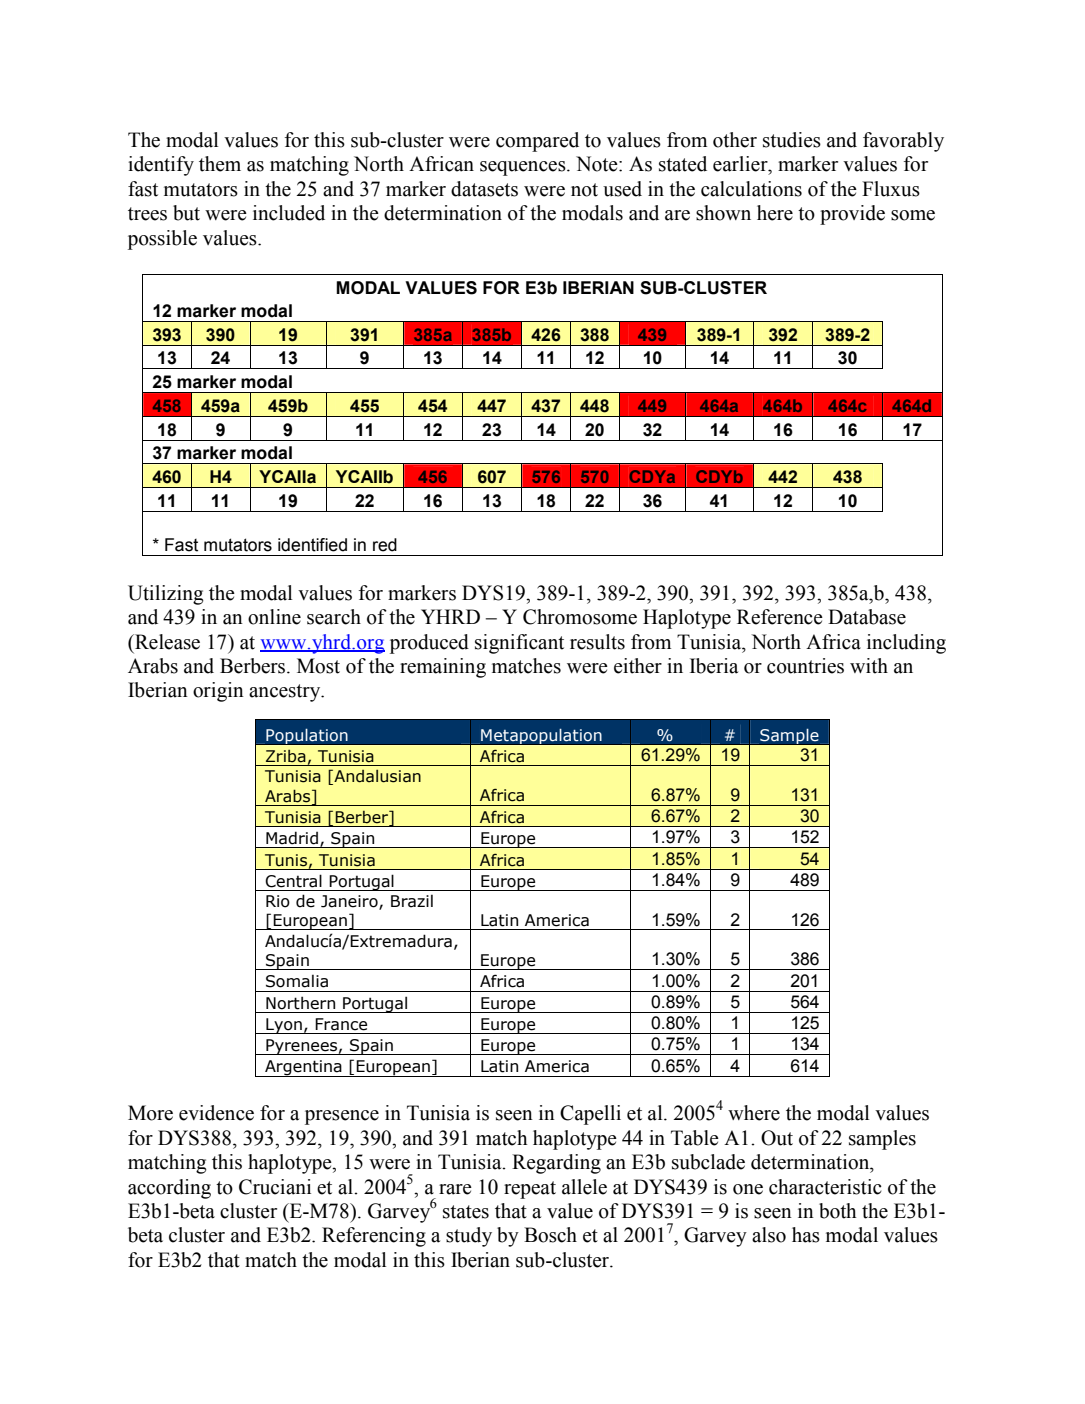 The width and height of the image is (1085, 1404). What do you see at coordinates (780, 617) in the image?
I see `Reference` at bounding box center [780, 617].
